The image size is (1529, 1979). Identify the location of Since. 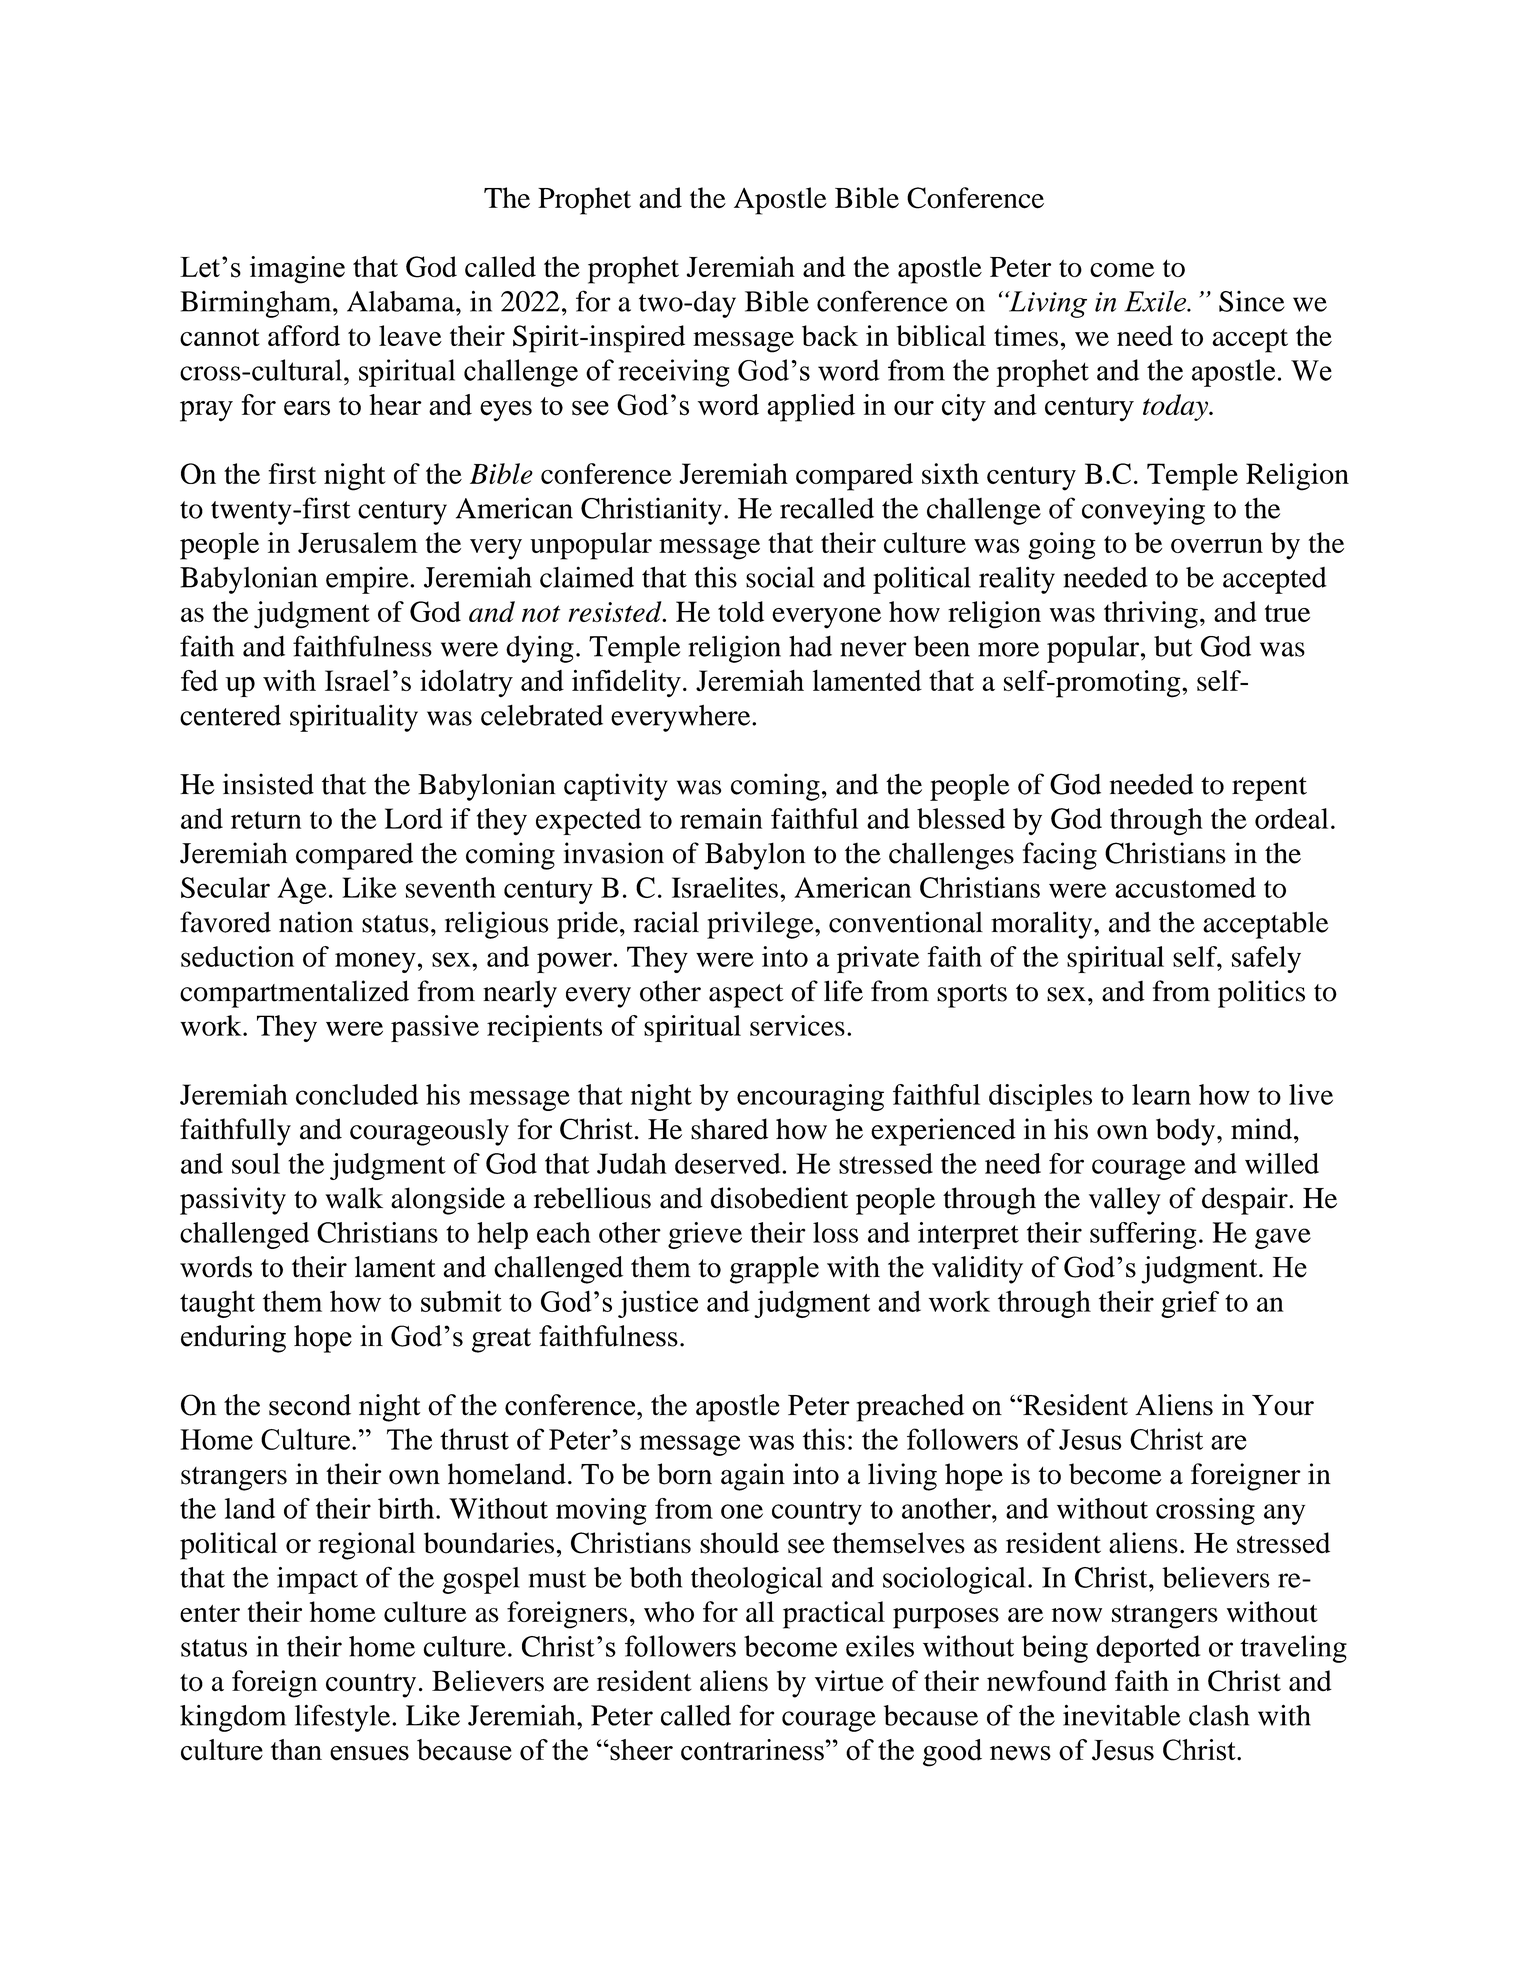
(1252, 301).
